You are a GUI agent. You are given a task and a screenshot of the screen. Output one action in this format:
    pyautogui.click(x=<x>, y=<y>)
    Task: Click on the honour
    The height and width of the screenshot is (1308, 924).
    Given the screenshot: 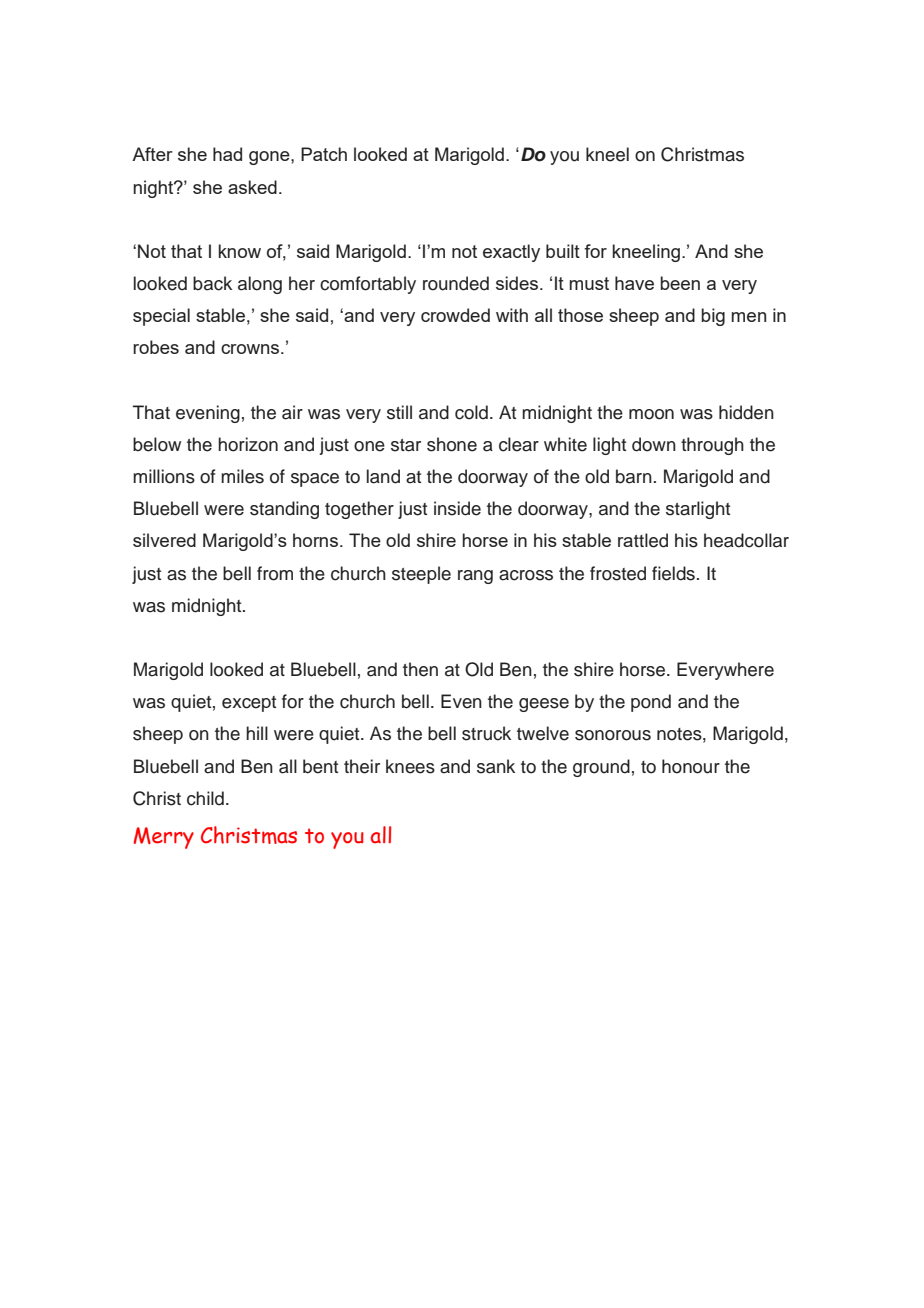 What is the action you would take?
    pyautogui.click(x=691, y=766)
